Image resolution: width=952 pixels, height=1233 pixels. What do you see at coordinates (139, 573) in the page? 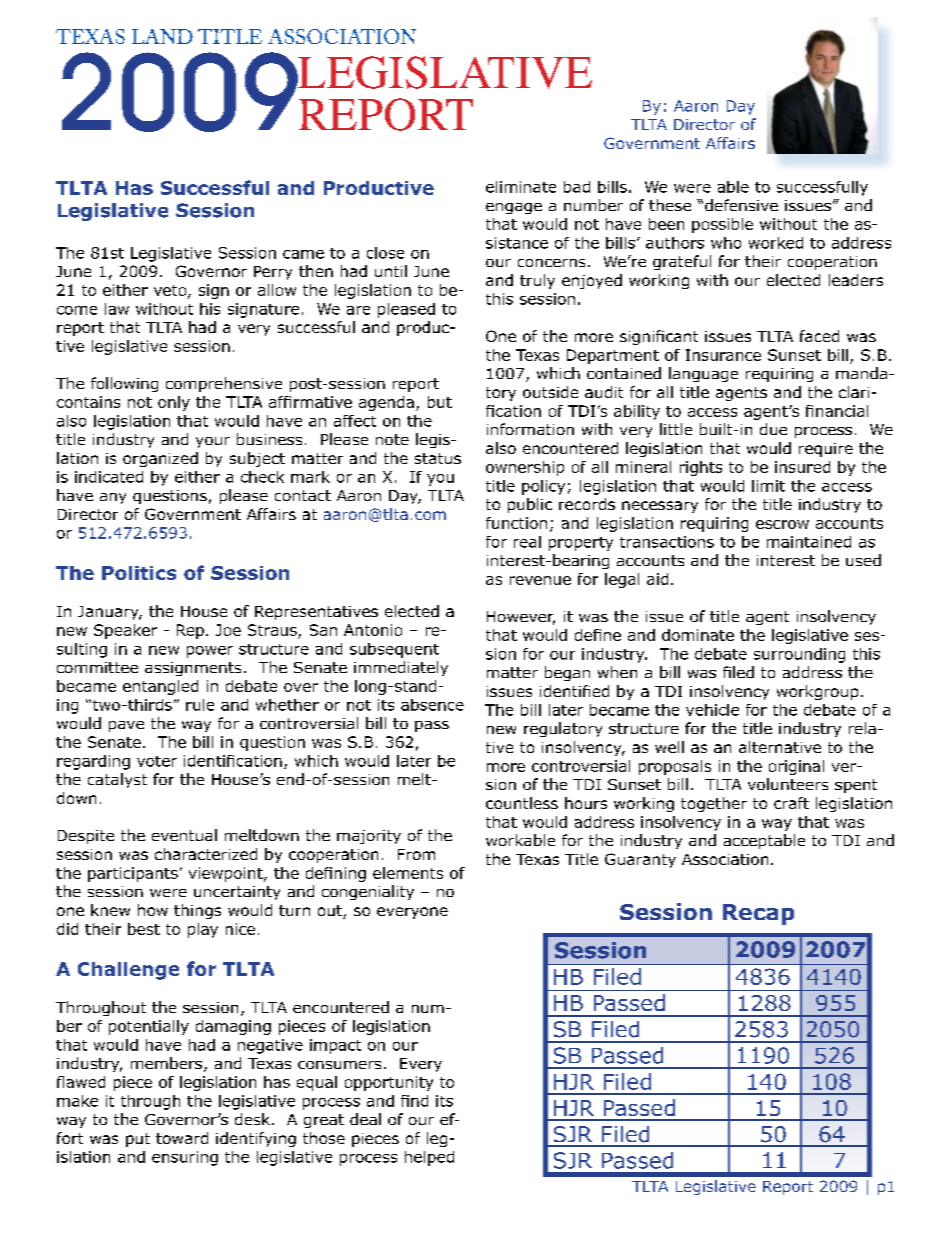
I see `Politics` at bounding box center [139, 573].
